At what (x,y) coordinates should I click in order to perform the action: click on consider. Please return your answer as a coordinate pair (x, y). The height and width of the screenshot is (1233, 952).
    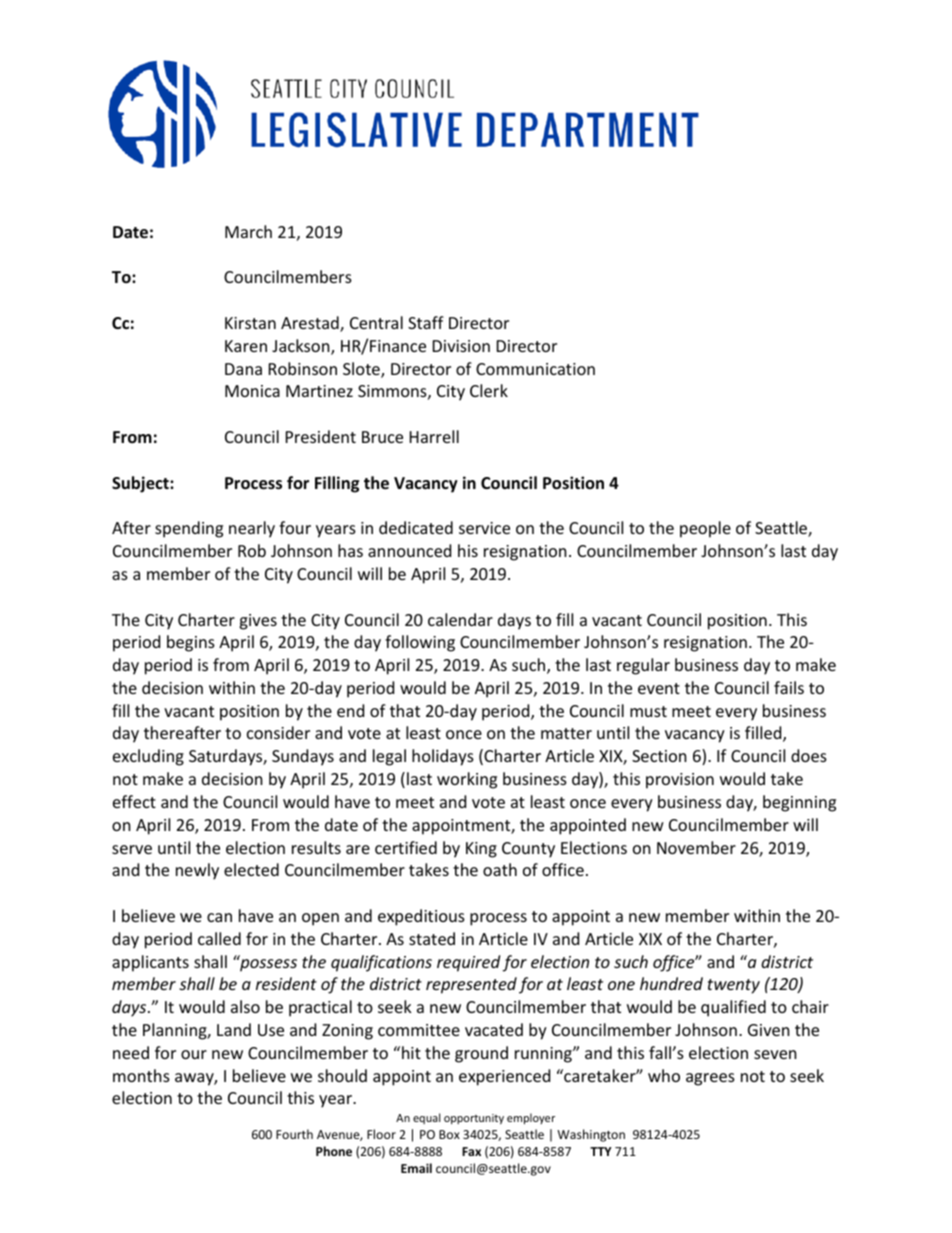
    Looking at the image, I should click on (278, 732).
